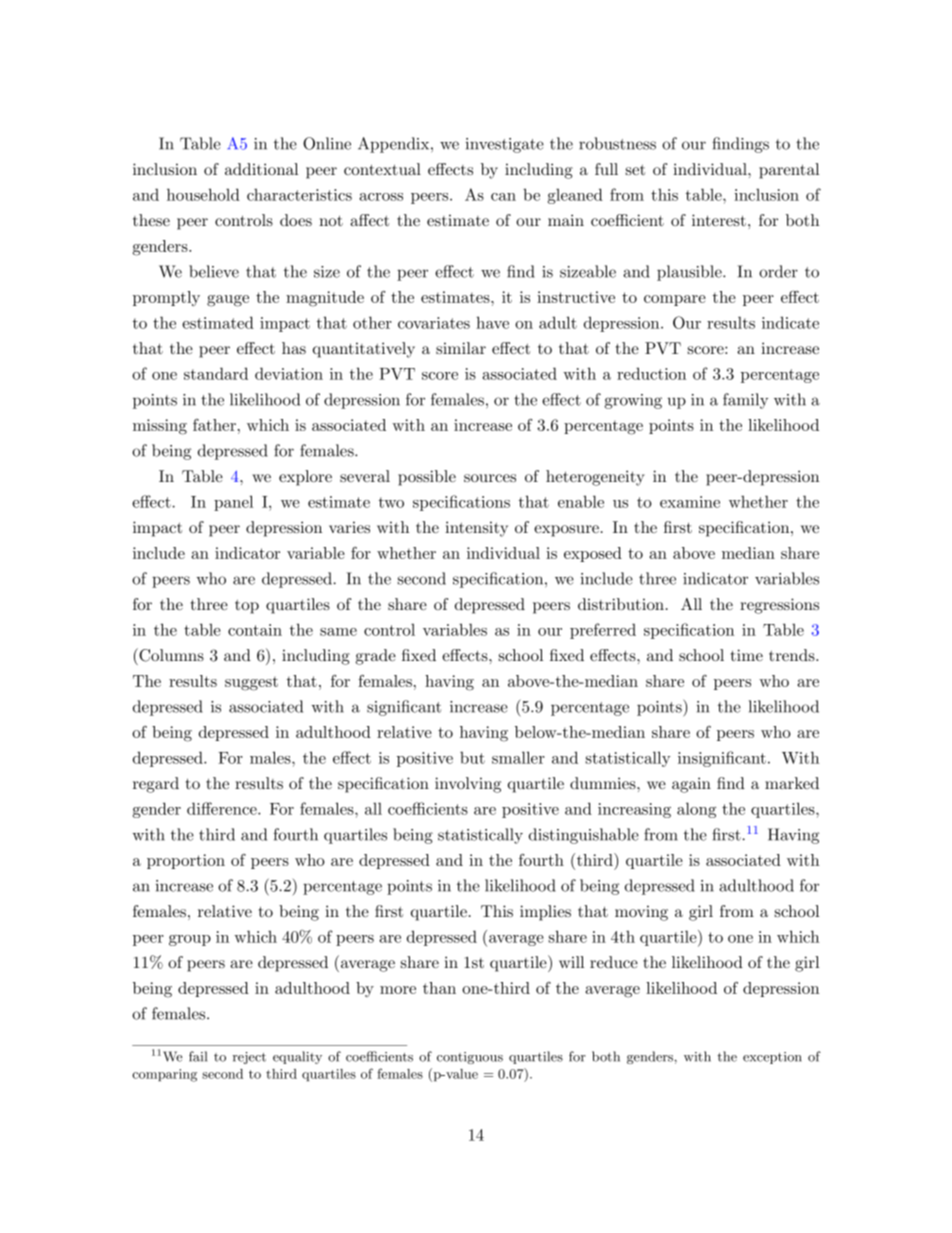  I want to click on difference, so click(223, 808).
